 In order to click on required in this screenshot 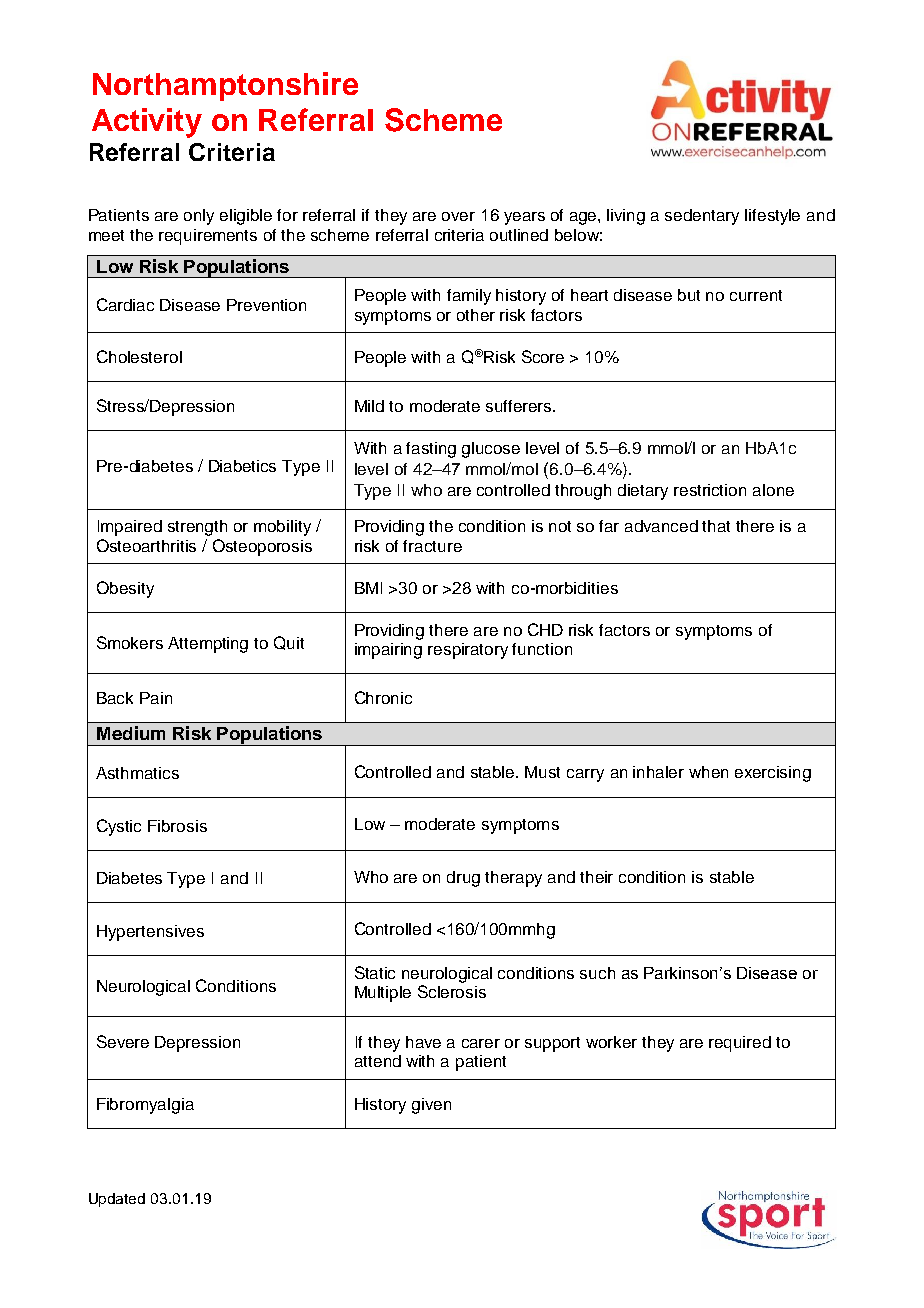, I will do `click(740, 1044)`.
